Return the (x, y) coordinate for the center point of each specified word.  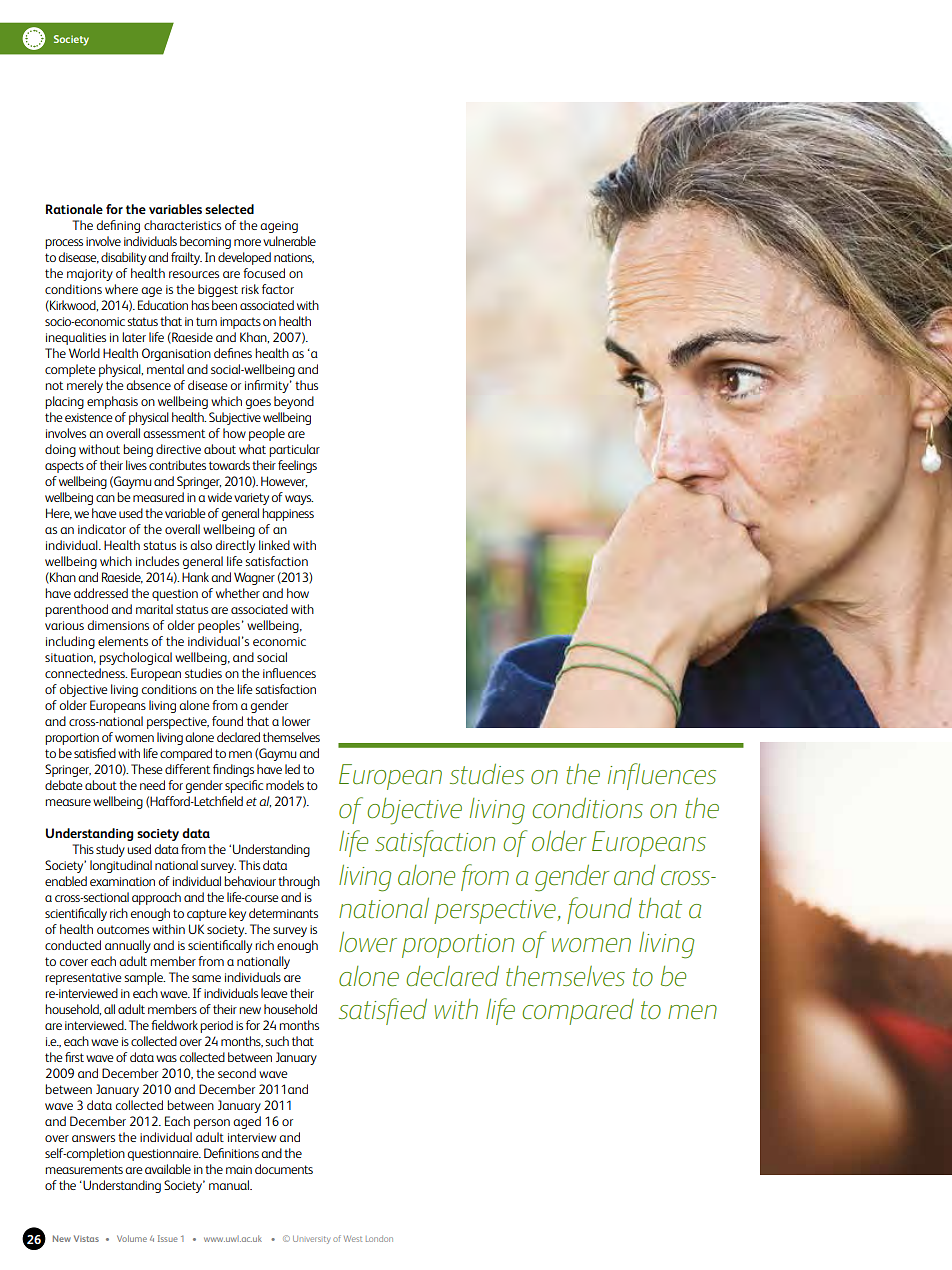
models (285, 785)
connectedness (86, 673)
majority (90, 275)
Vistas (86, 1238)
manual (230, 1185)
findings (233, 770)
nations (294, 258)
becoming (205, 242)
